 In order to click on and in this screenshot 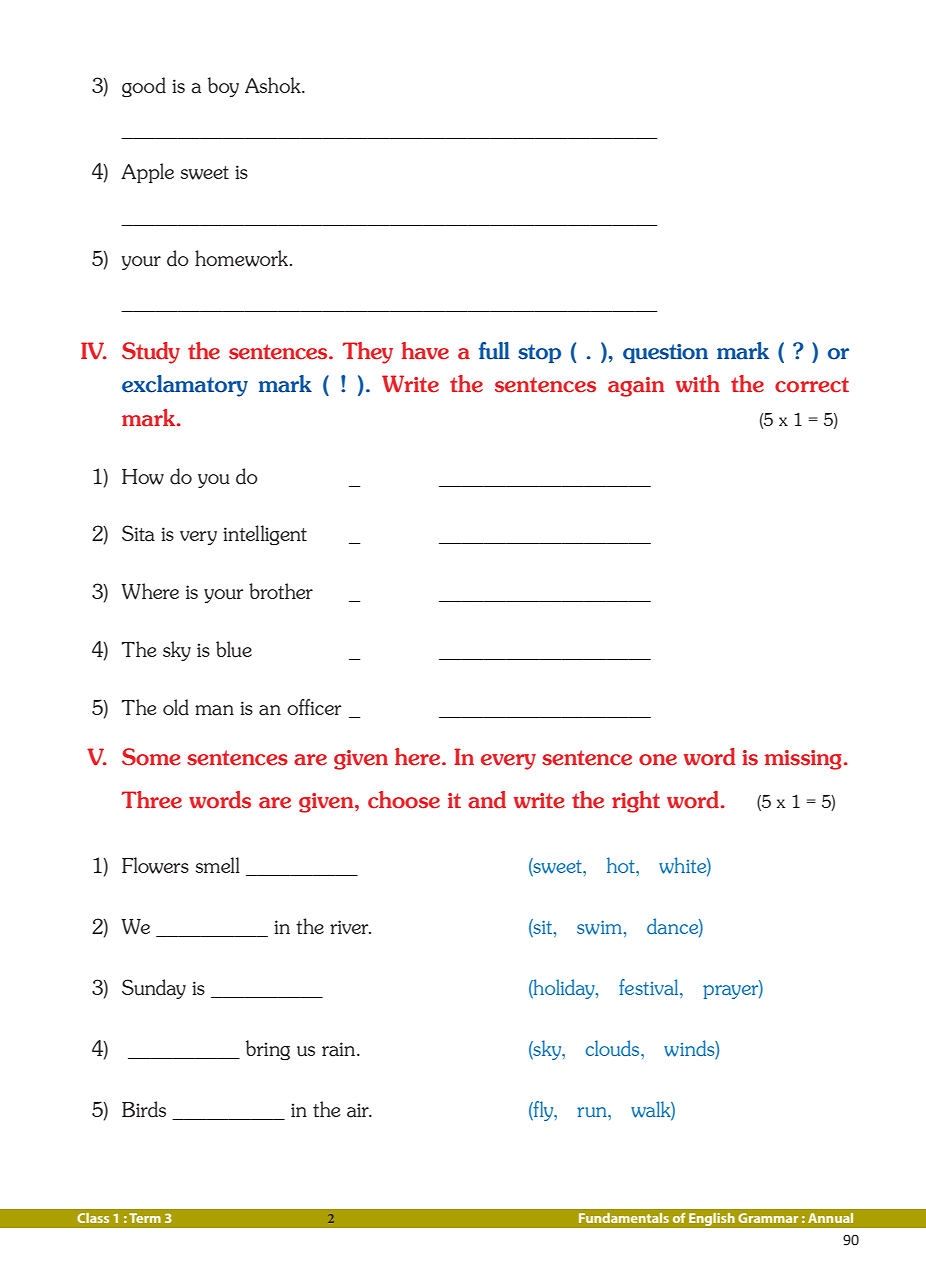, I will do `click(487, 800)`.
